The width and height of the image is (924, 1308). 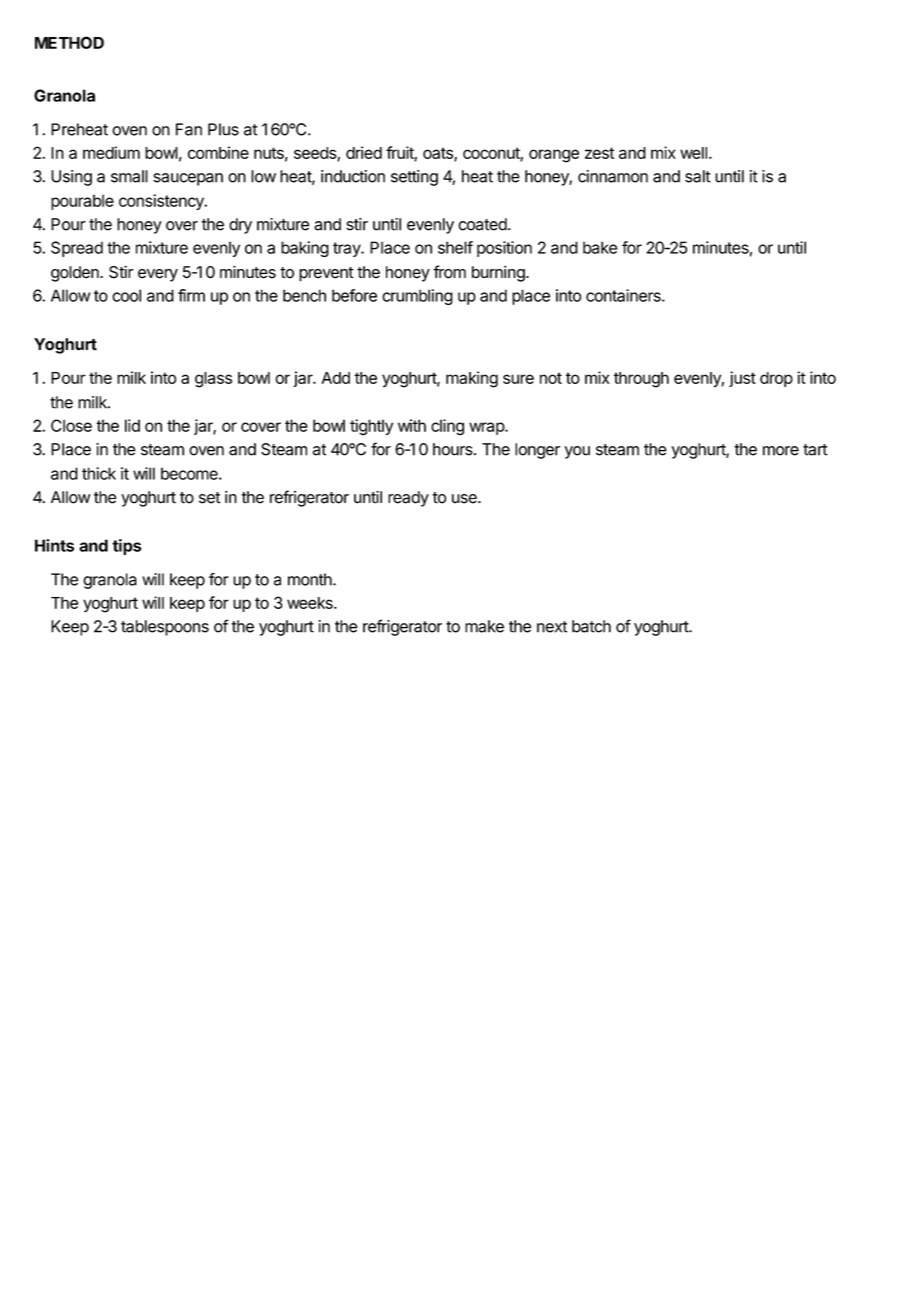 I want to click on METHOD, so click(x=69, y=42).
